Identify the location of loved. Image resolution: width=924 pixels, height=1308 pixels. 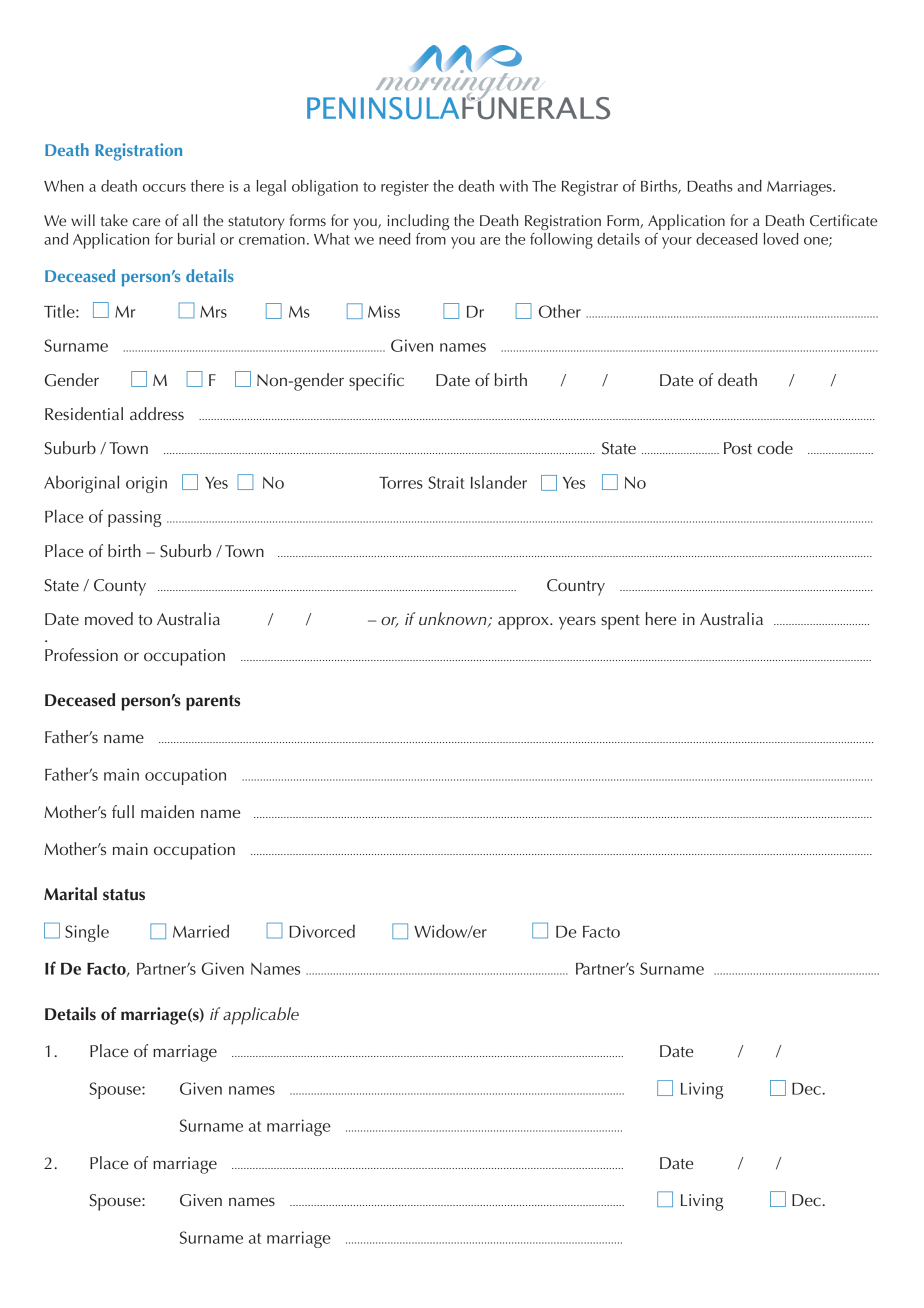
(781, 239).
